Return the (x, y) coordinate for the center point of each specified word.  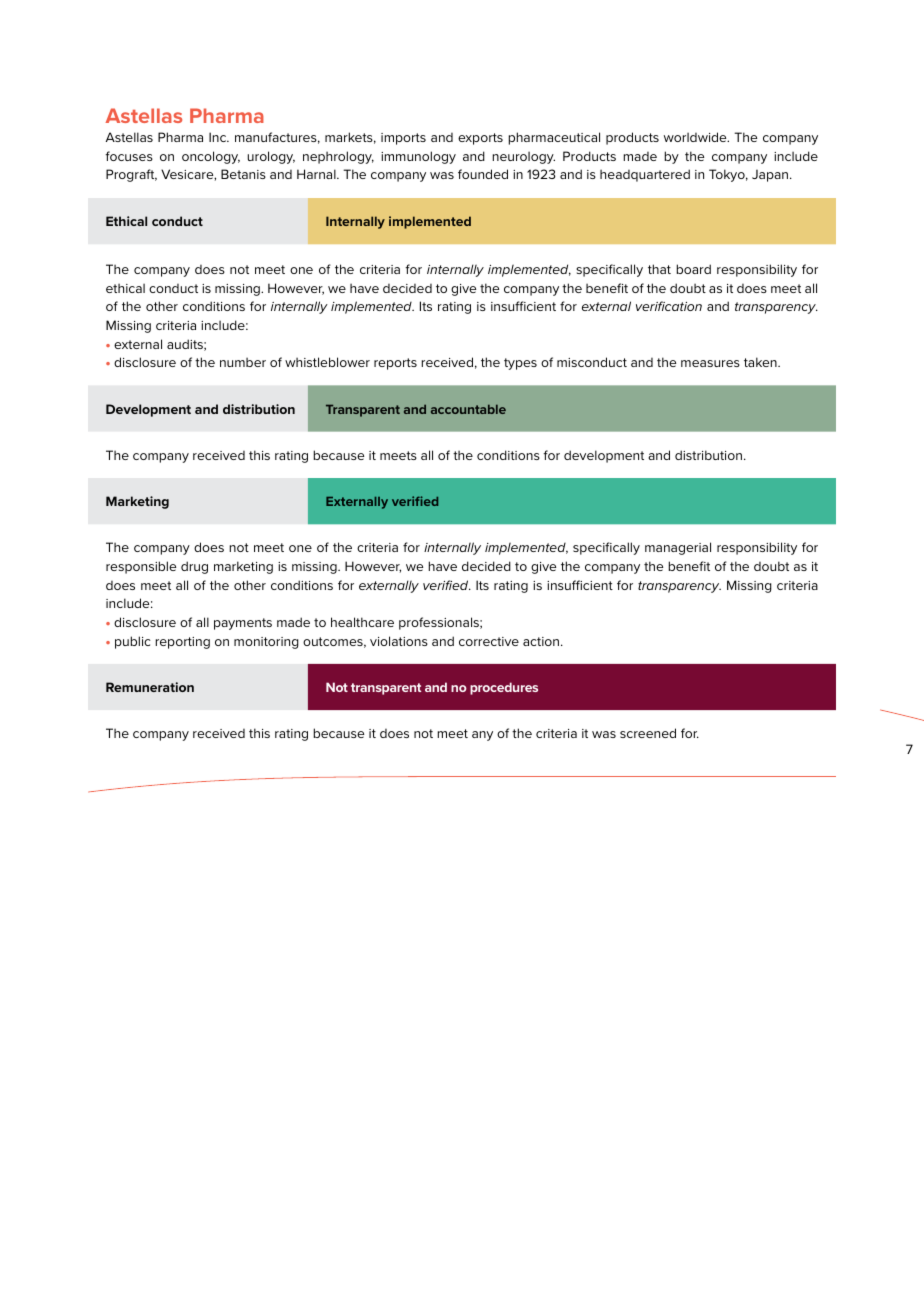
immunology (418, 157)
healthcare (362, 622)
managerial (678, 548)
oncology (211, 157)
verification (669, 306)
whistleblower (327, 362)
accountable (468, 409)
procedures (504, 688)
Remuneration (150, 687)
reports (395, 364)
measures (710, 363)
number (243, 362)
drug (194, 567)
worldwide (696, 137)
